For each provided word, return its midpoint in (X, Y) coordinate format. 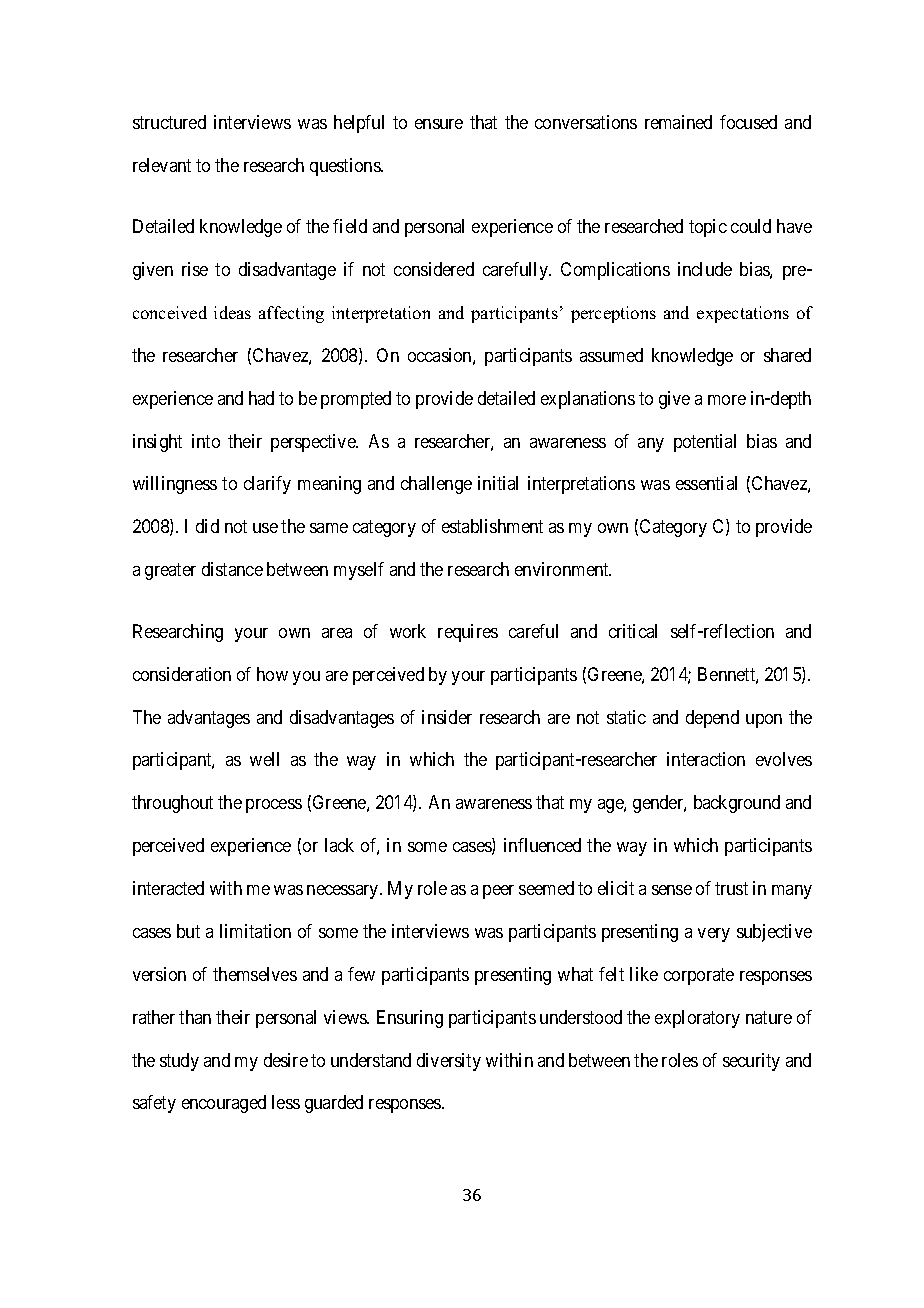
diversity (449, 1062)
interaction (706, 759)
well (264, 759)
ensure (439, 124)
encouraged (224, 1104)
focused (748, 122)
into (206, 441)
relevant (162, 165)
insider (447, 717)
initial (498, 483)
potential (705, 443)
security (751, 1062)
